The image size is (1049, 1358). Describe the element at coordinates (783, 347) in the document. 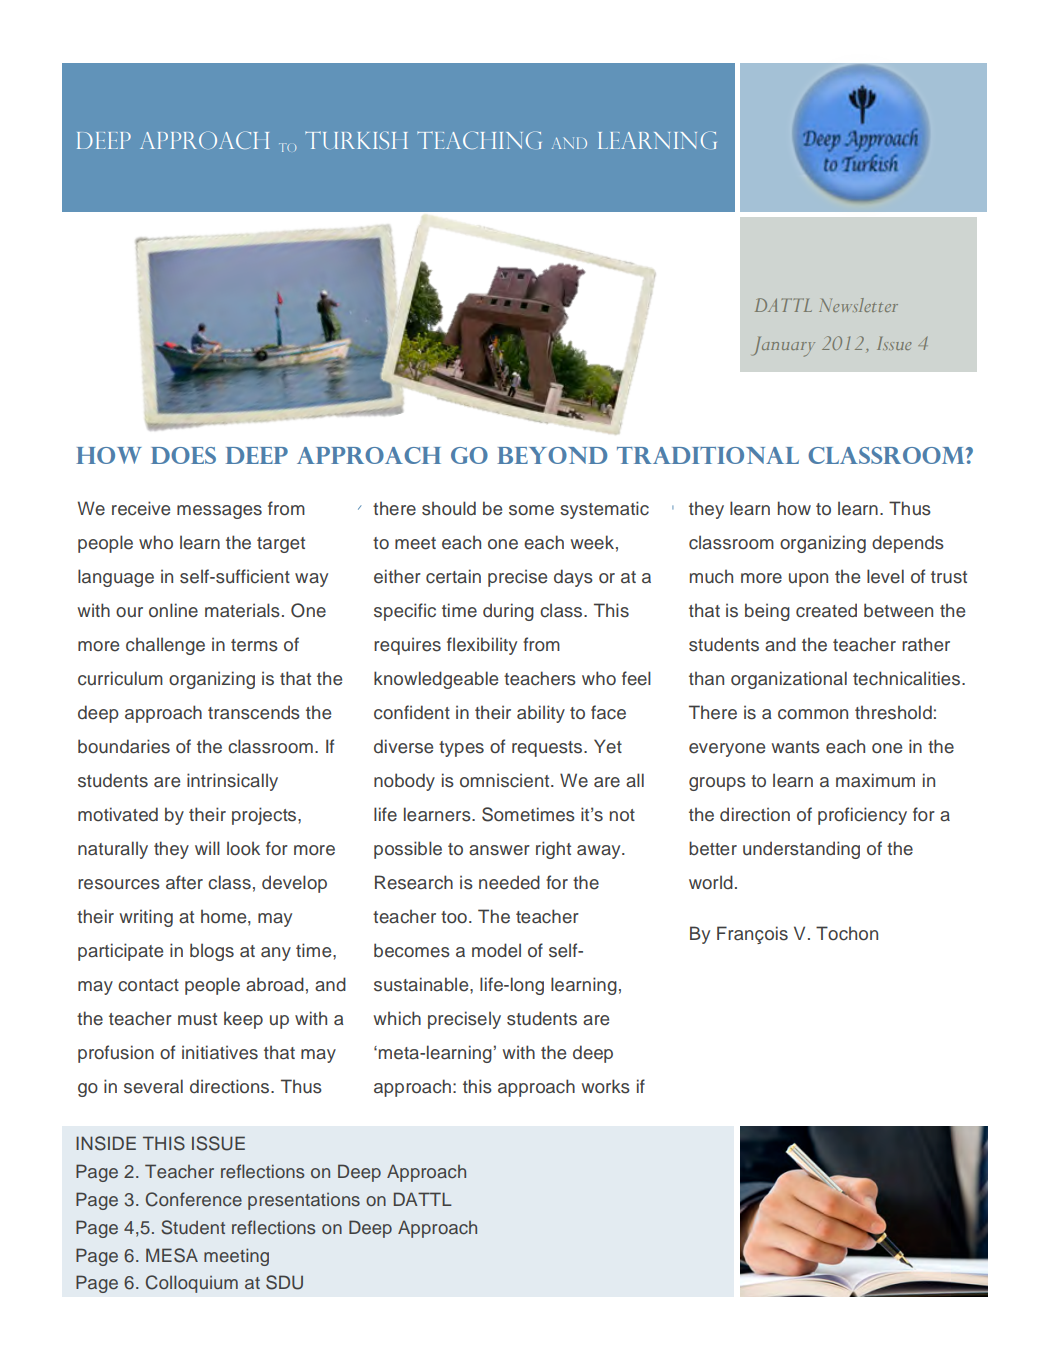

I see `January` at that location.
